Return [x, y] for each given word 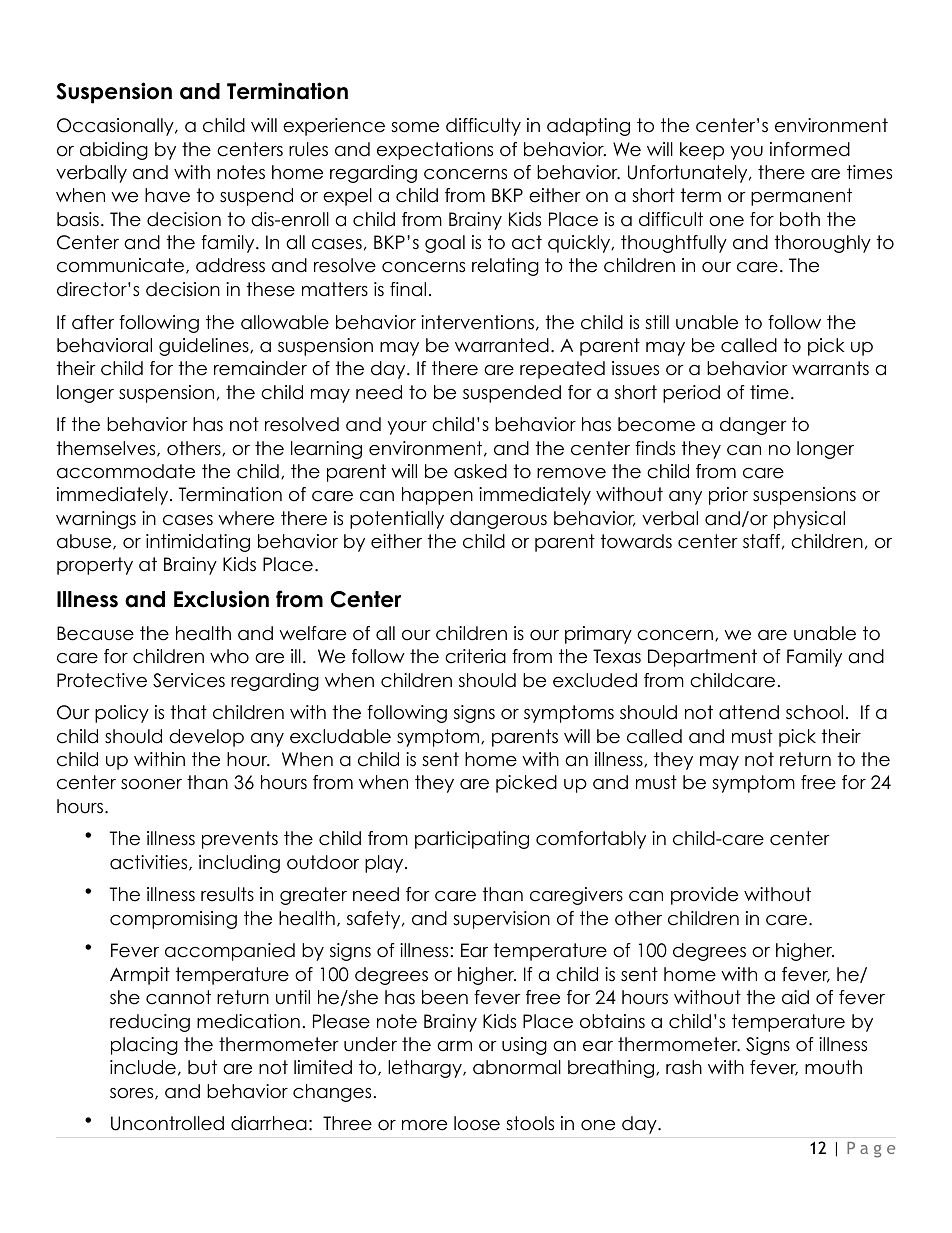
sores [133, 1094]
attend [749, 712]
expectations [435, 151]
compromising [173, 920]
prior [728, 496]
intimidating [198, 543]
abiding [114, 151]
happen [437, 496]
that [189, 712]
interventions [477, 322]
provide [704, 896]
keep [702, 151]
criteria [475, 656]
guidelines [205, 347]
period [691, 394]
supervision [501, 920]
